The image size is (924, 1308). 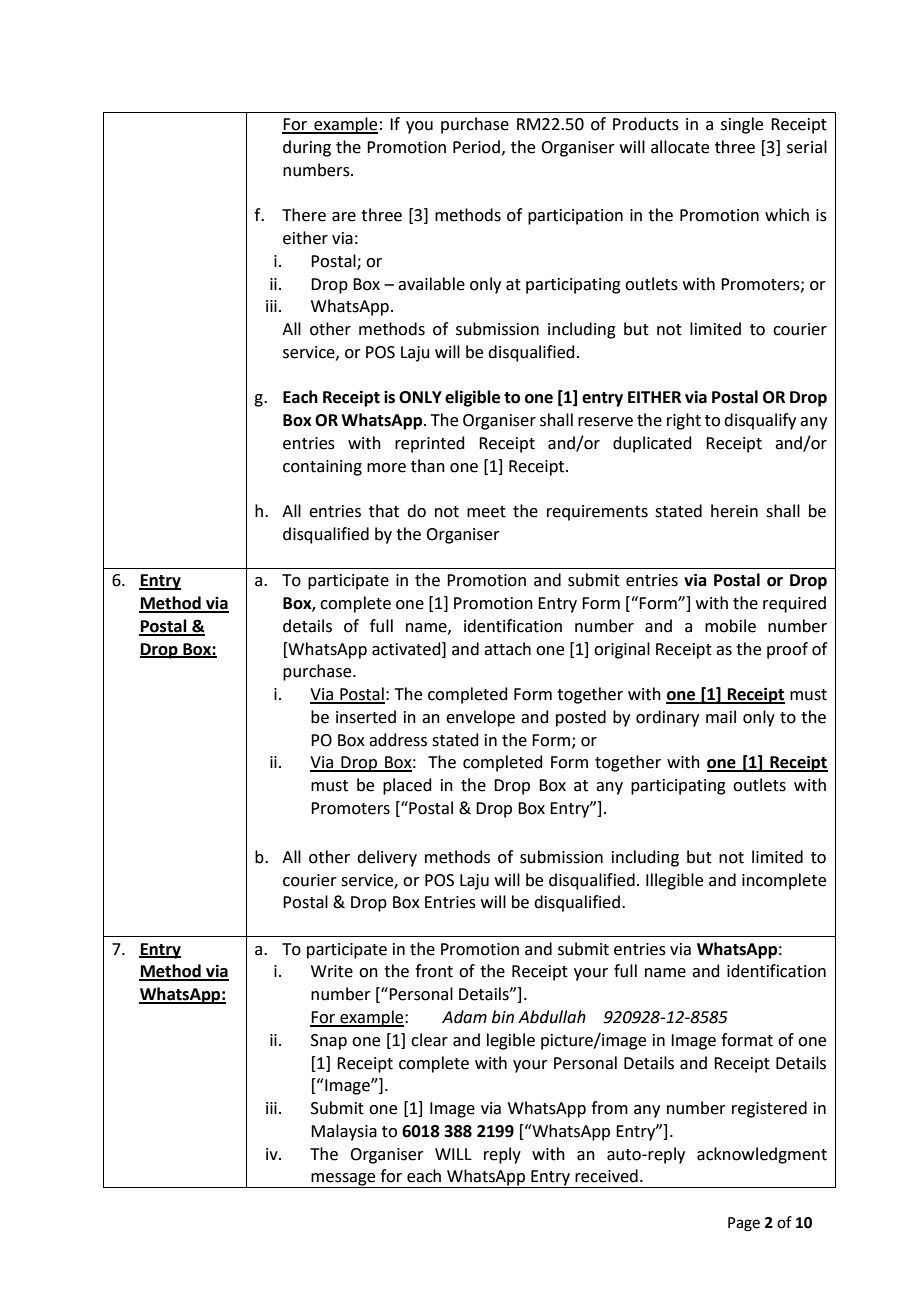 I want to click on participation, so click(x=575, y=217).
